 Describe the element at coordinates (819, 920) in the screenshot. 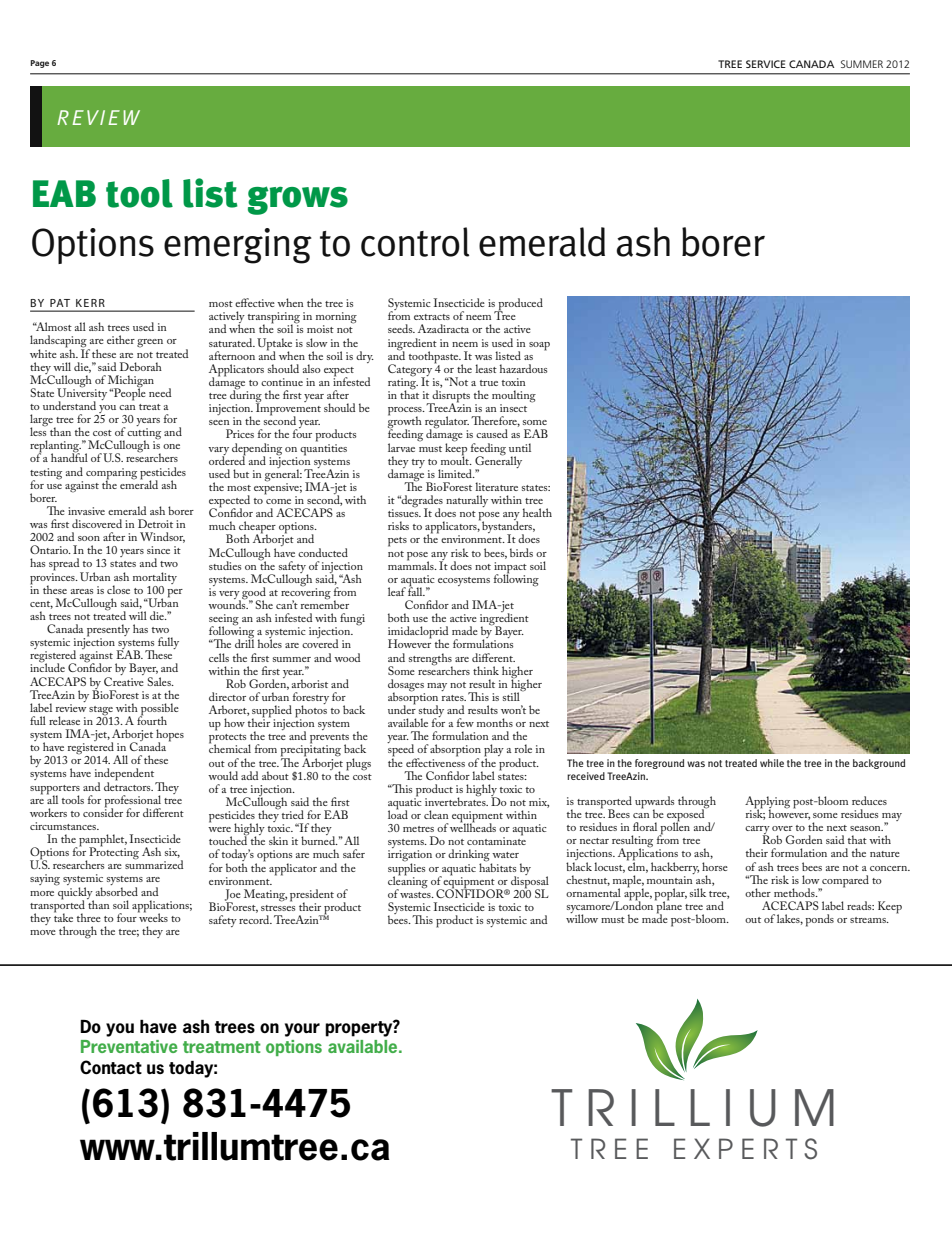

I see `ponds` at that location.
